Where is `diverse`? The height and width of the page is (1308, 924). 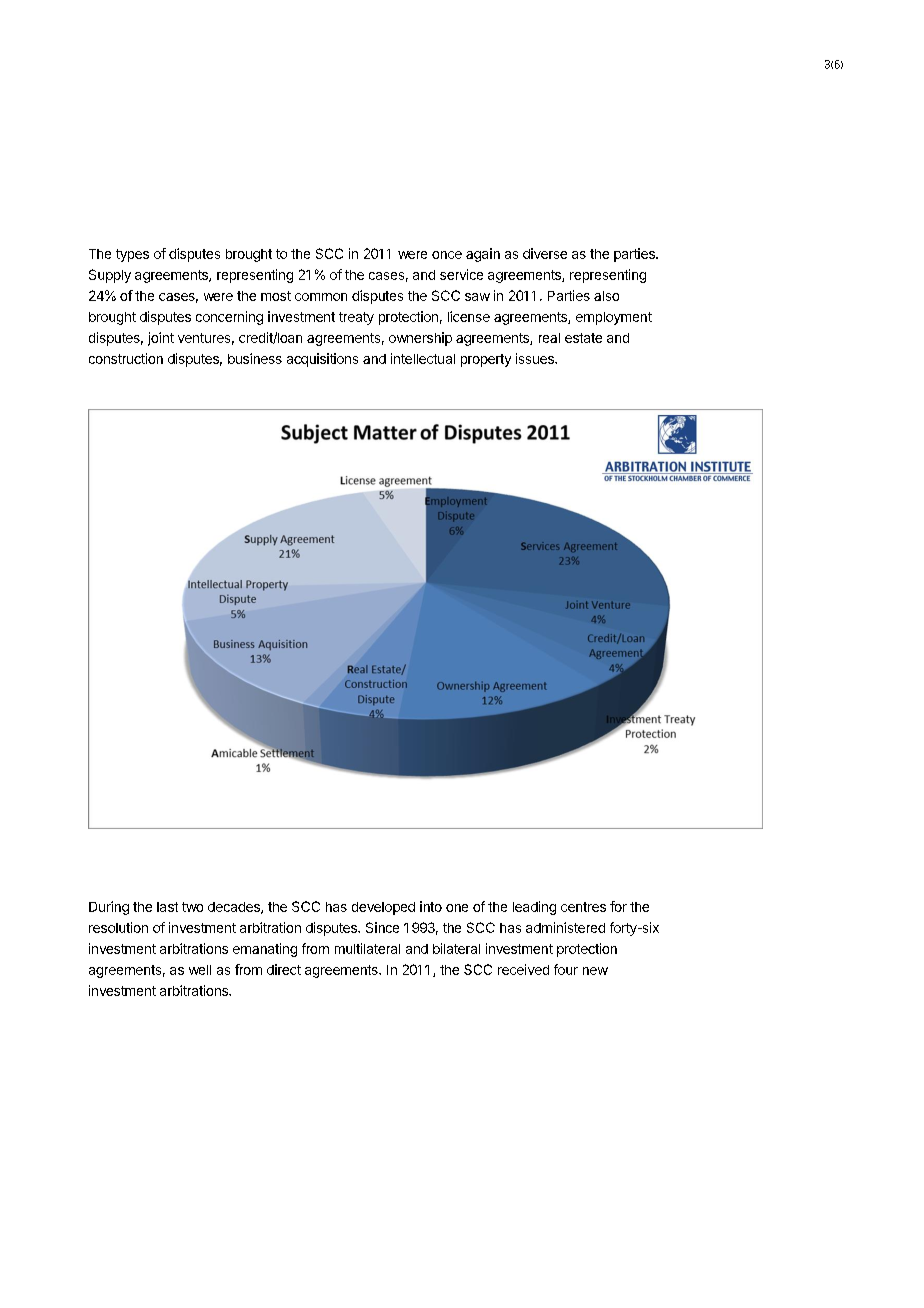 diverse is located at coordinates (545, 253).
